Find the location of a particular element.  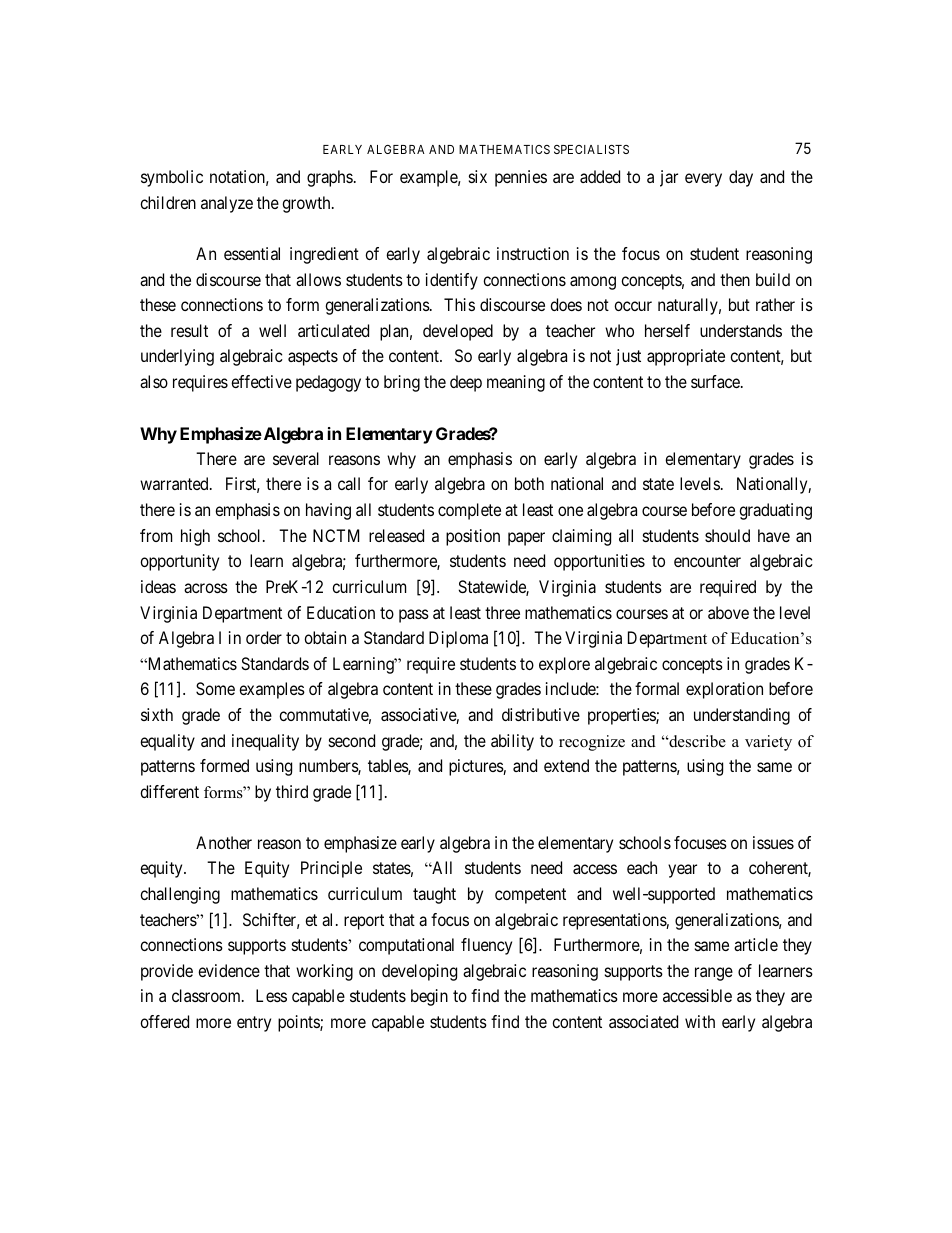

analyze is located at coordinates (227, 204).
